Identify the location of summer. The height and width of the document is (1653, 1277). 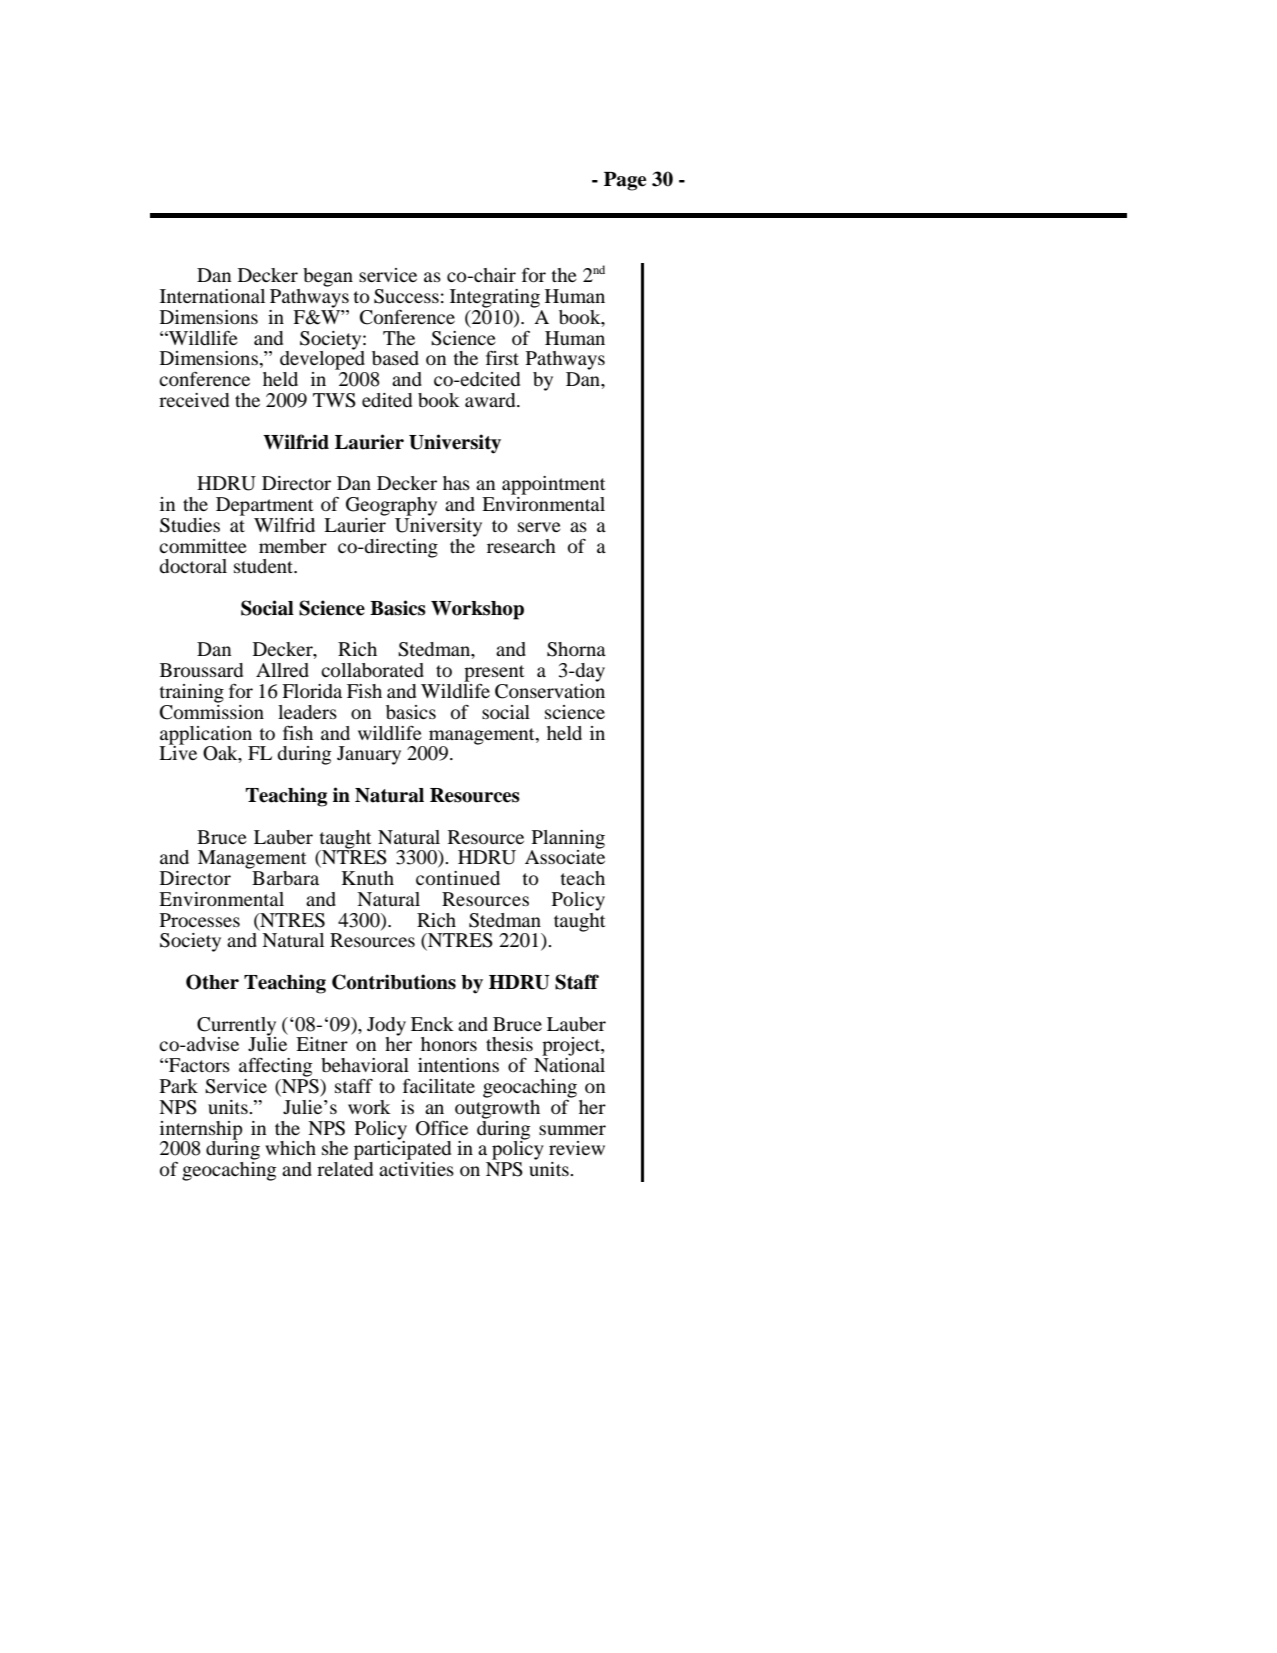
(572, 1130).
